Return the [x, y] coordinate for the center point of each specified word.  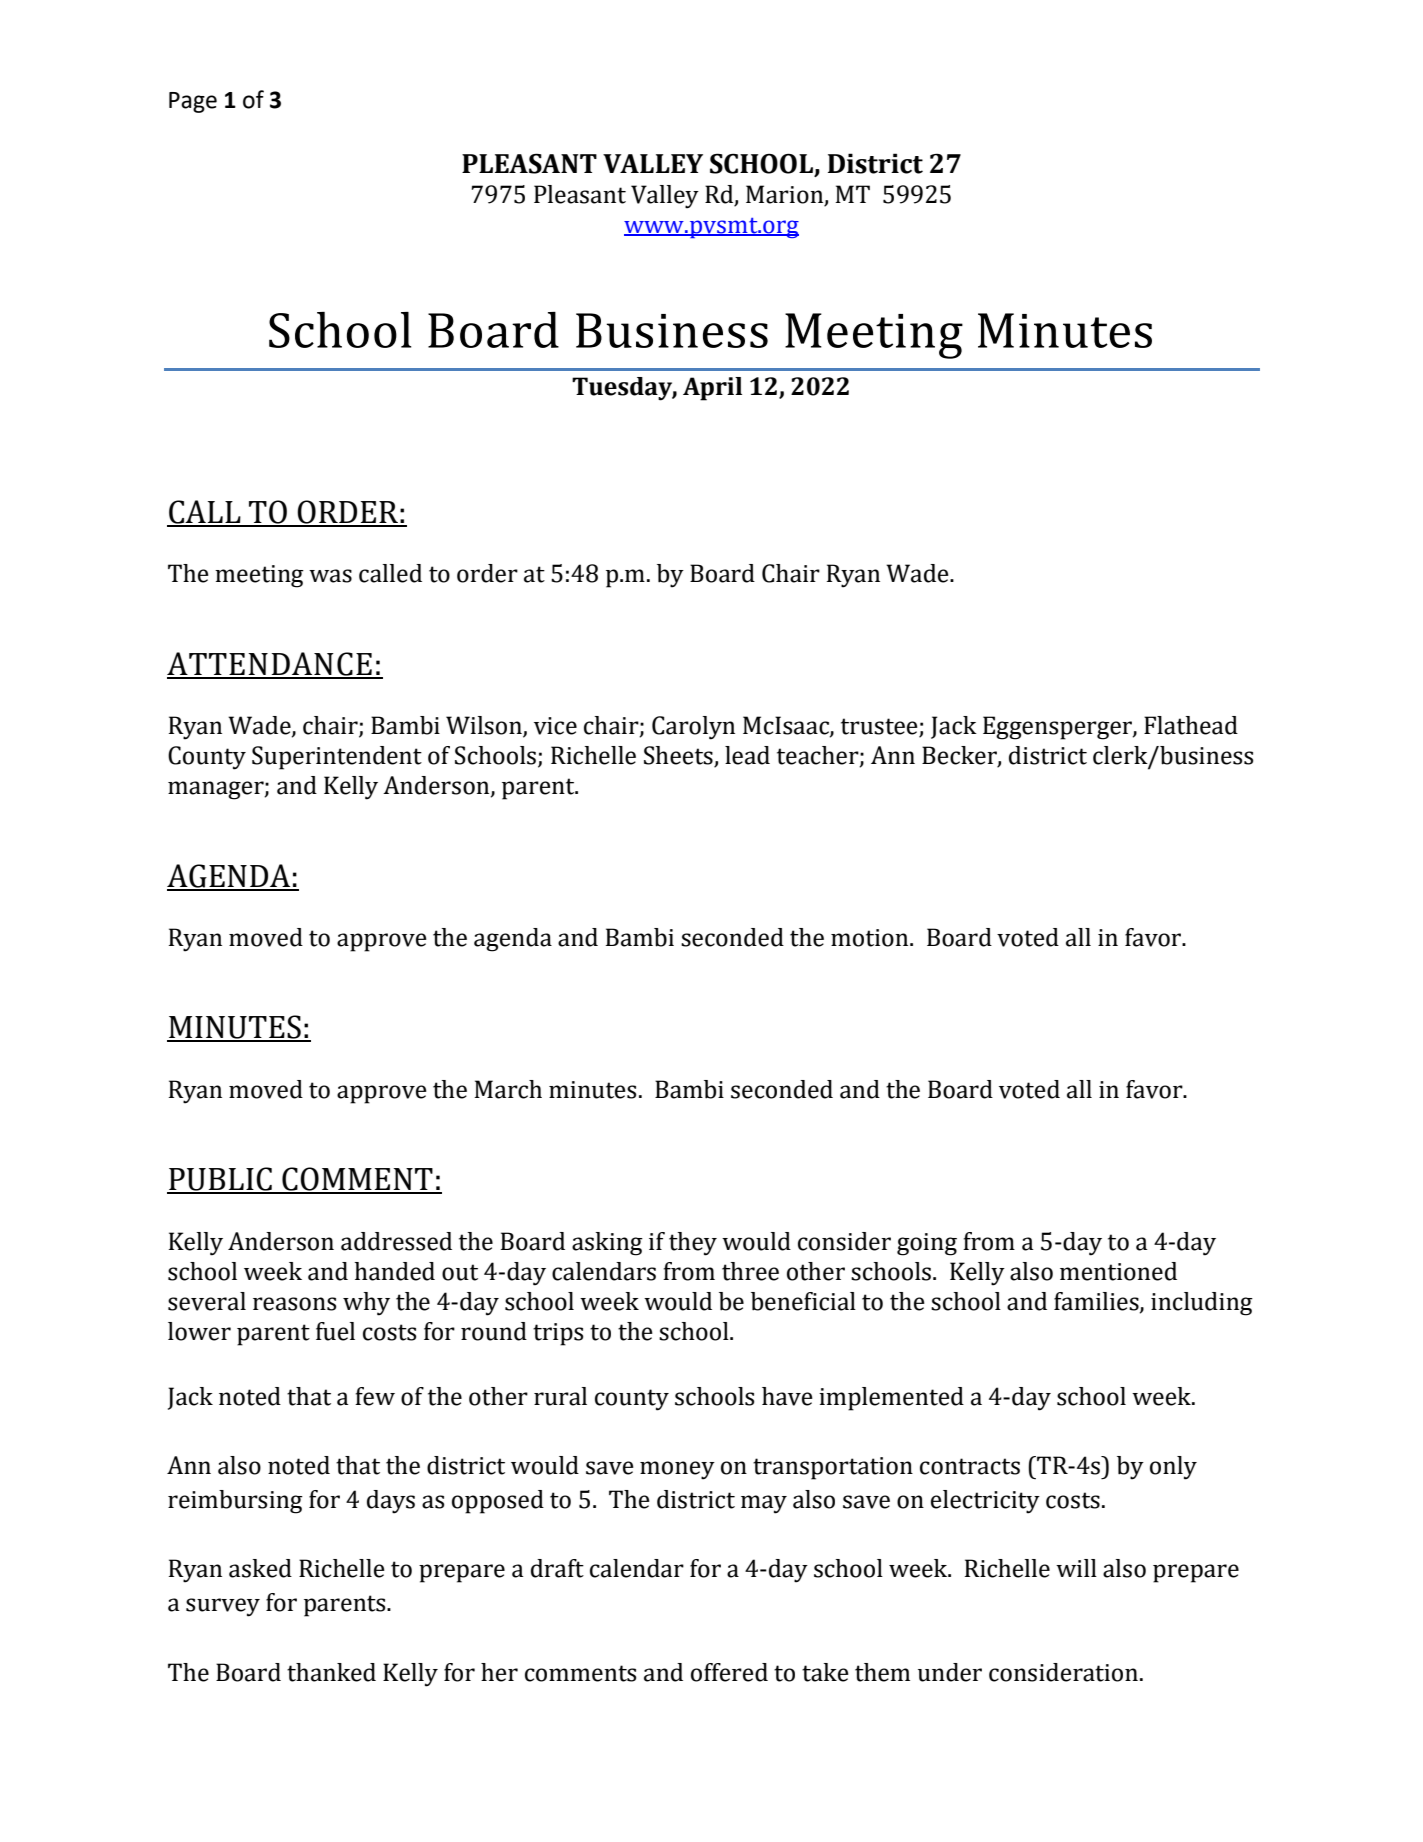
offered [729, 1672]
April [712, 389]
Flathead [1191, 725]
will [1076, 1568]
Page [193, 102]
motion [871, 938]
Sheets [679, 756]
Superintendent [337, 758]
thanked [331, 1672]
